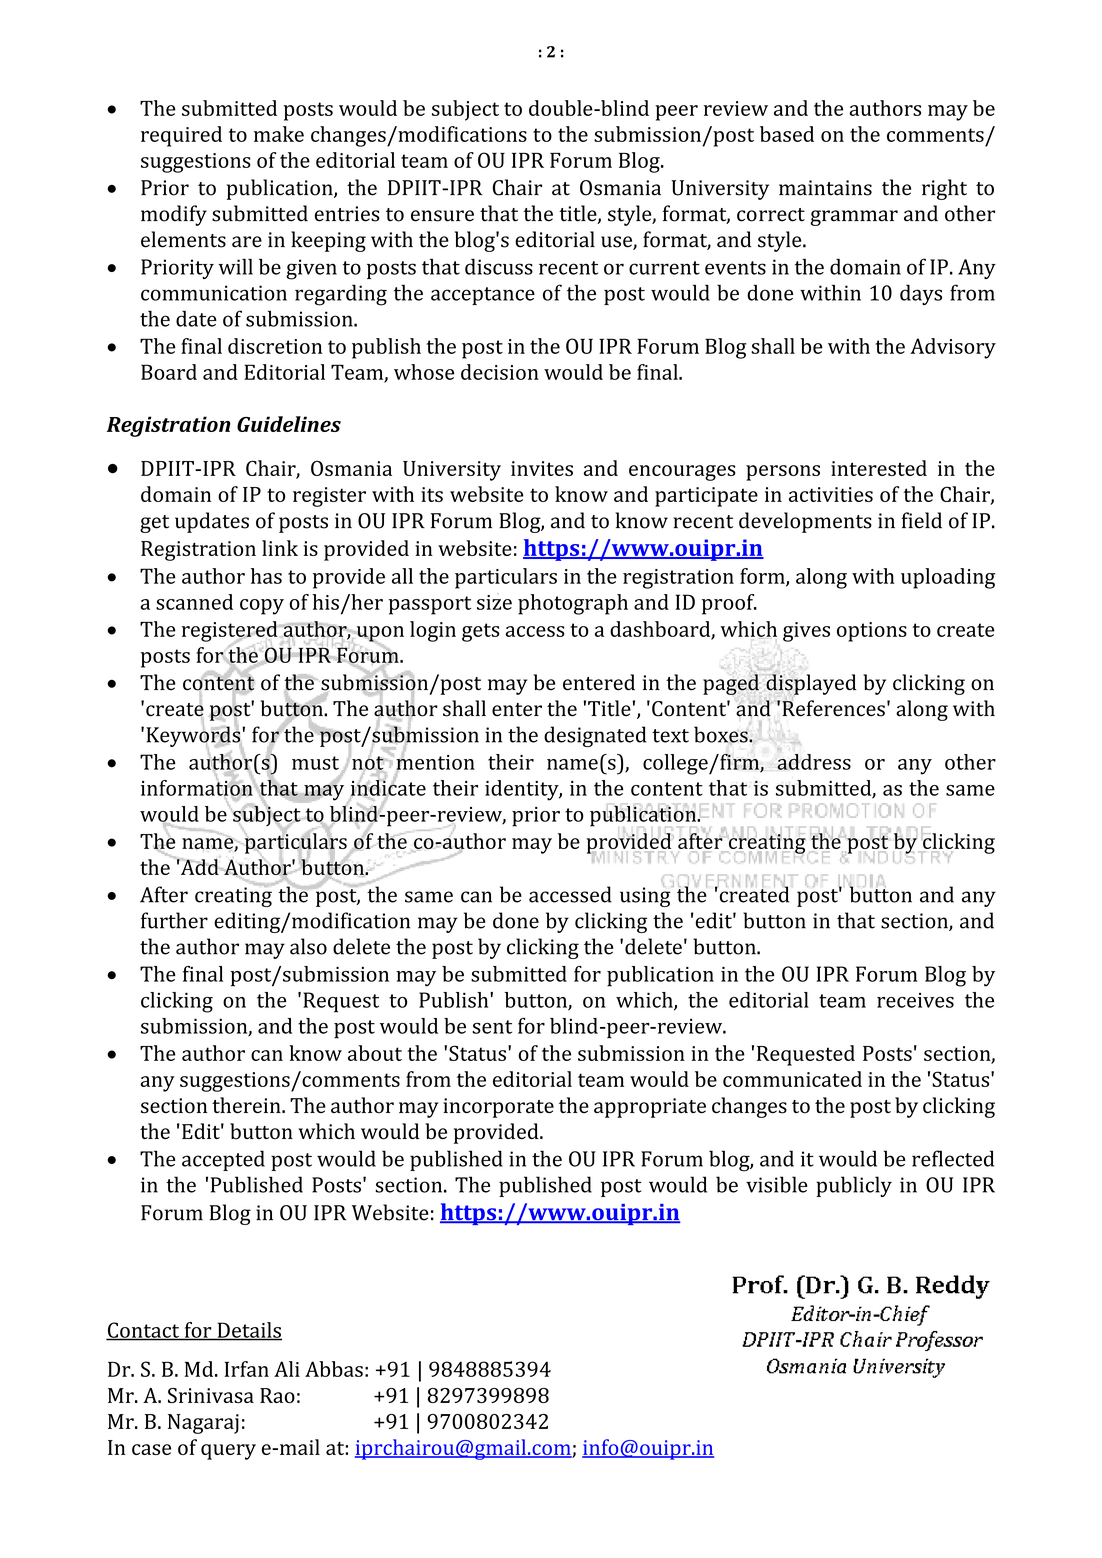 This screenshot has height=1558, width=1102. Describe the element at coordinates (279, 134) in the screenshot. I see `make` at that location.
